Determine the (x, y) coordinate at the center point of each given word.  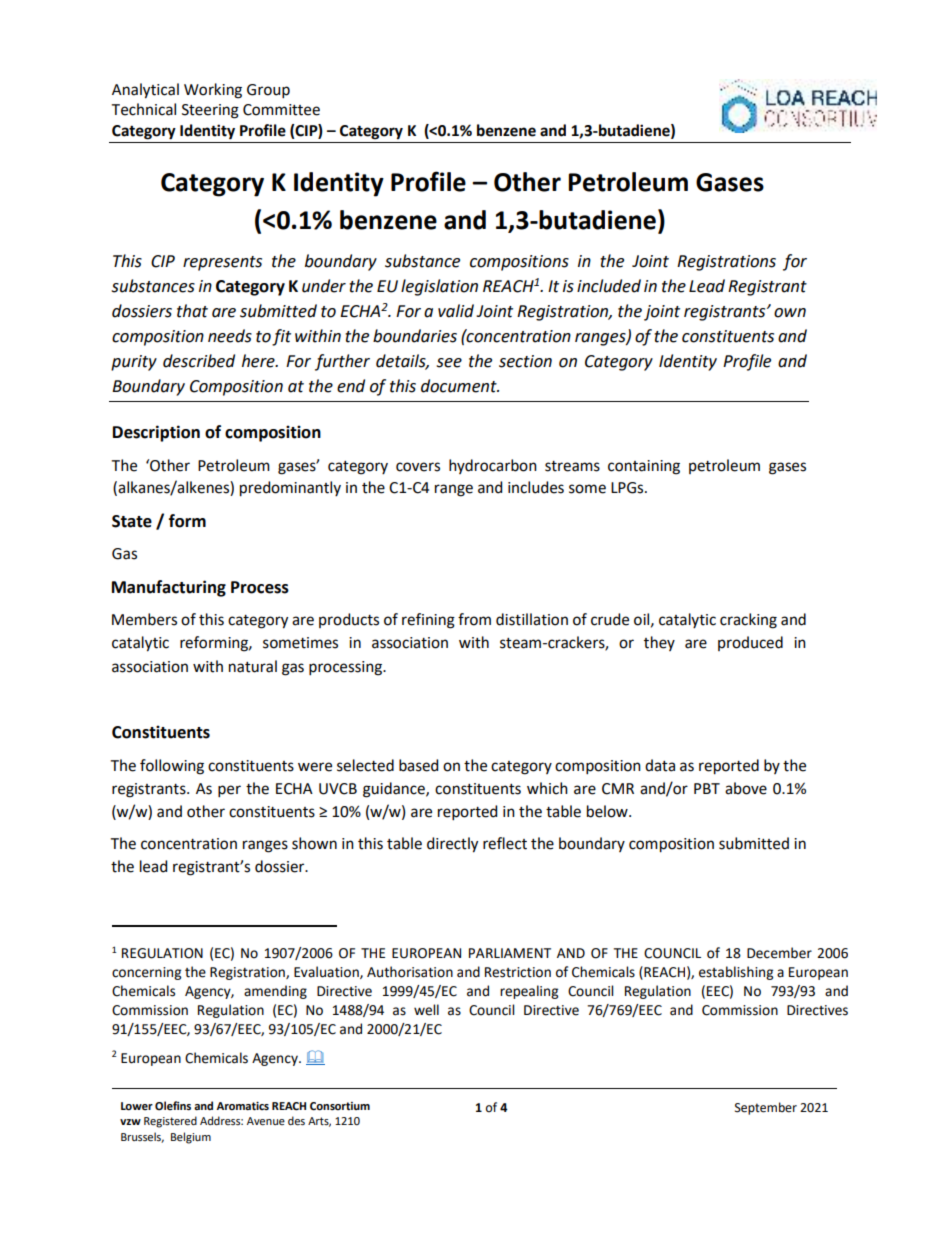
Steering (210, 111)
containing (644, 467)
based (418, 765)
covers (418, 467)
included (609, 286)
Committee (281, 110)
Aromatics (242, 1106)
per (229, 791)
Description (156, 433)
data (660, 765)
